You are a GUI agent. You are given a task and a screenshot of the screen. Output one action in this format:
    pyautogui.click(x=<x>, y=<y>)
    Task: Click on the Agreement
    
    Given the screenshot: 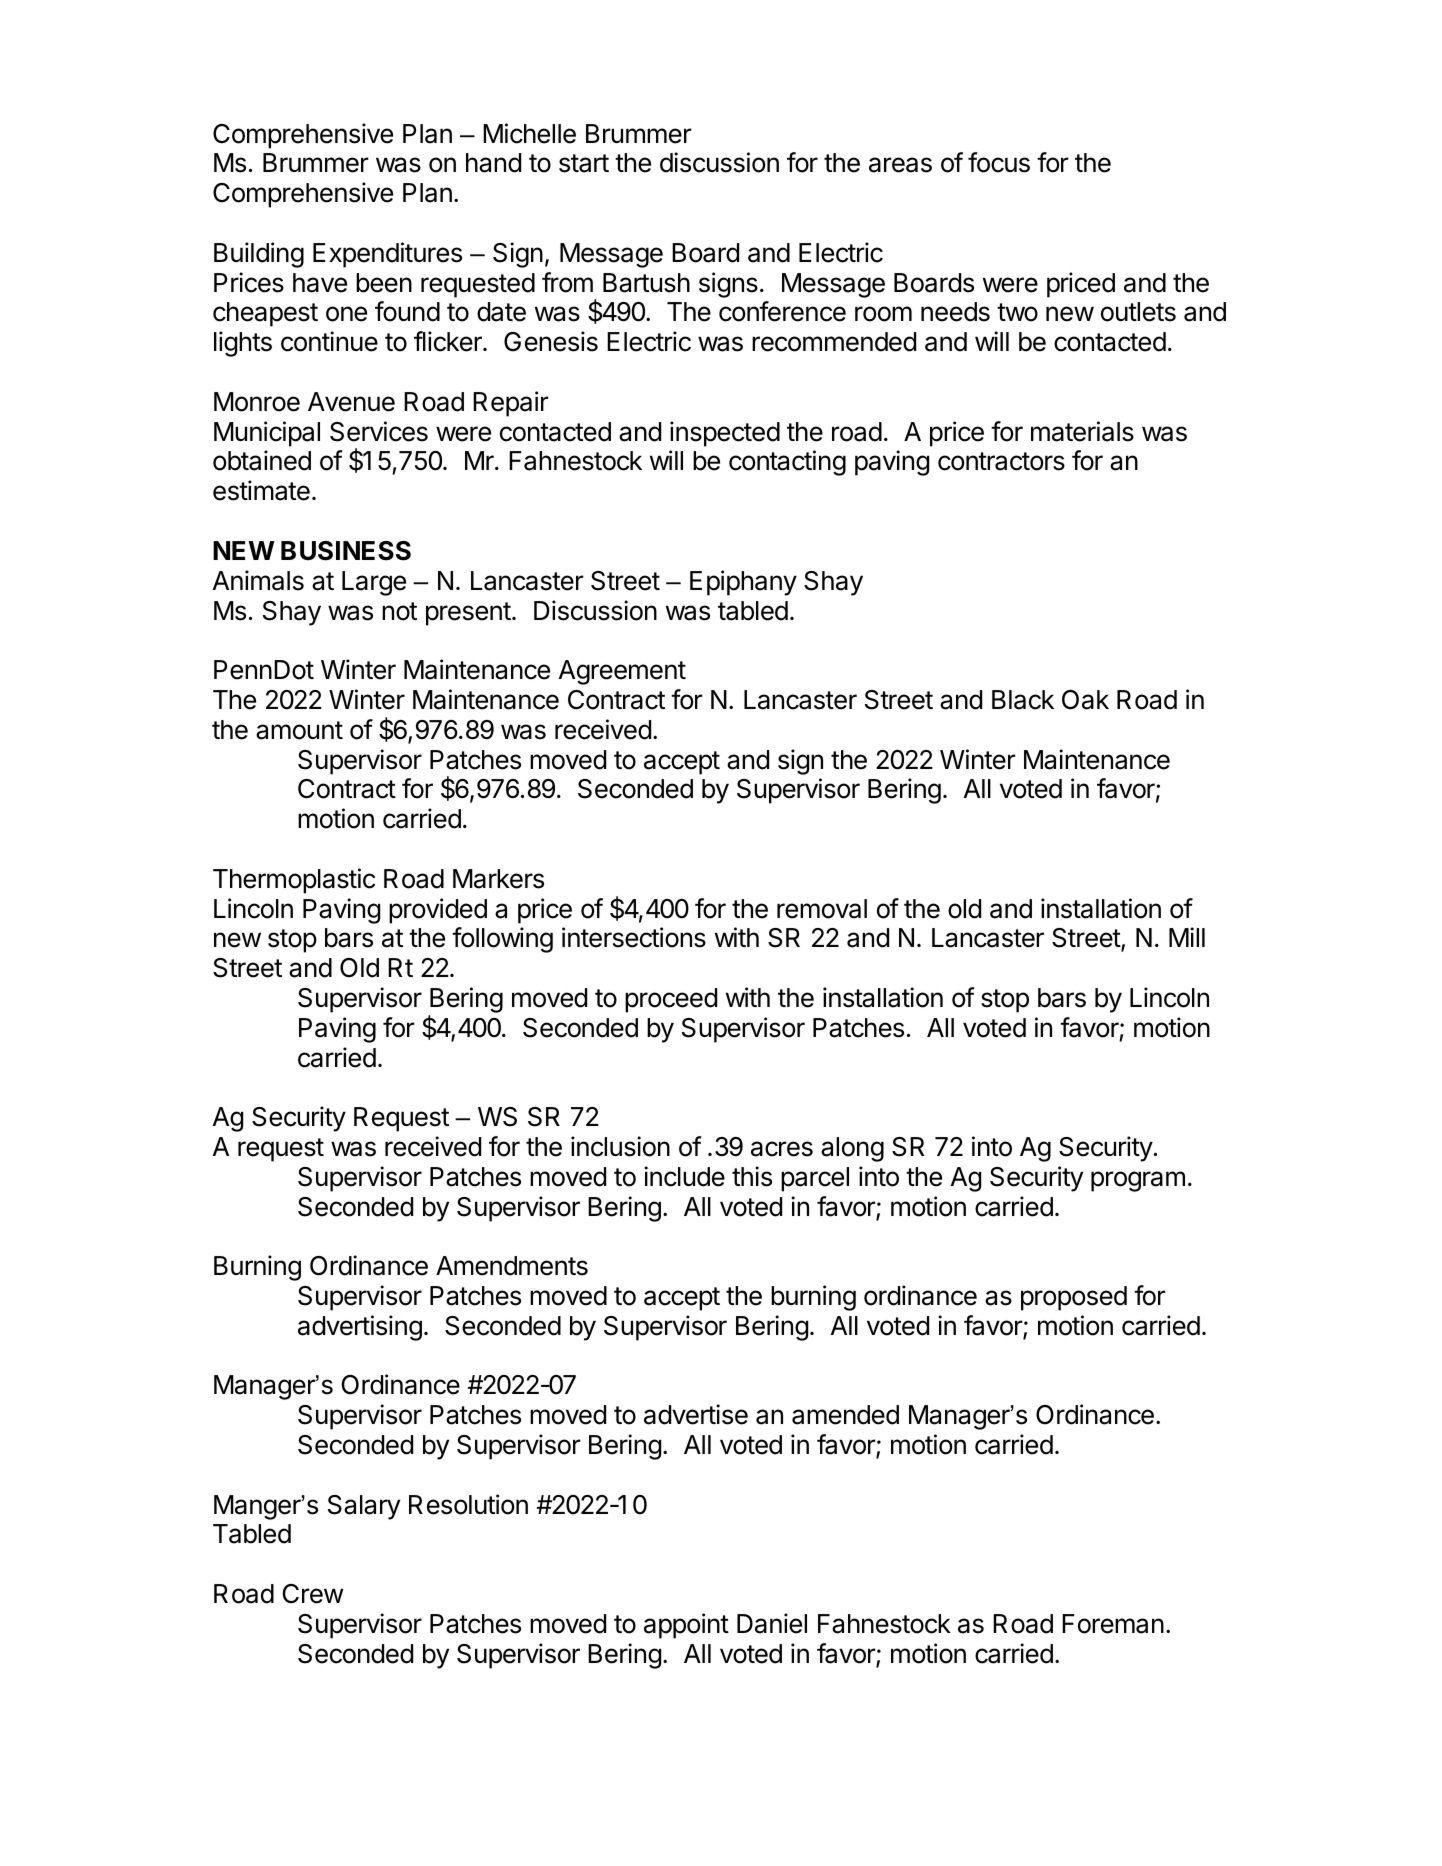 What is the action you would take?
    pyautogui.click(x=622, y=672)
